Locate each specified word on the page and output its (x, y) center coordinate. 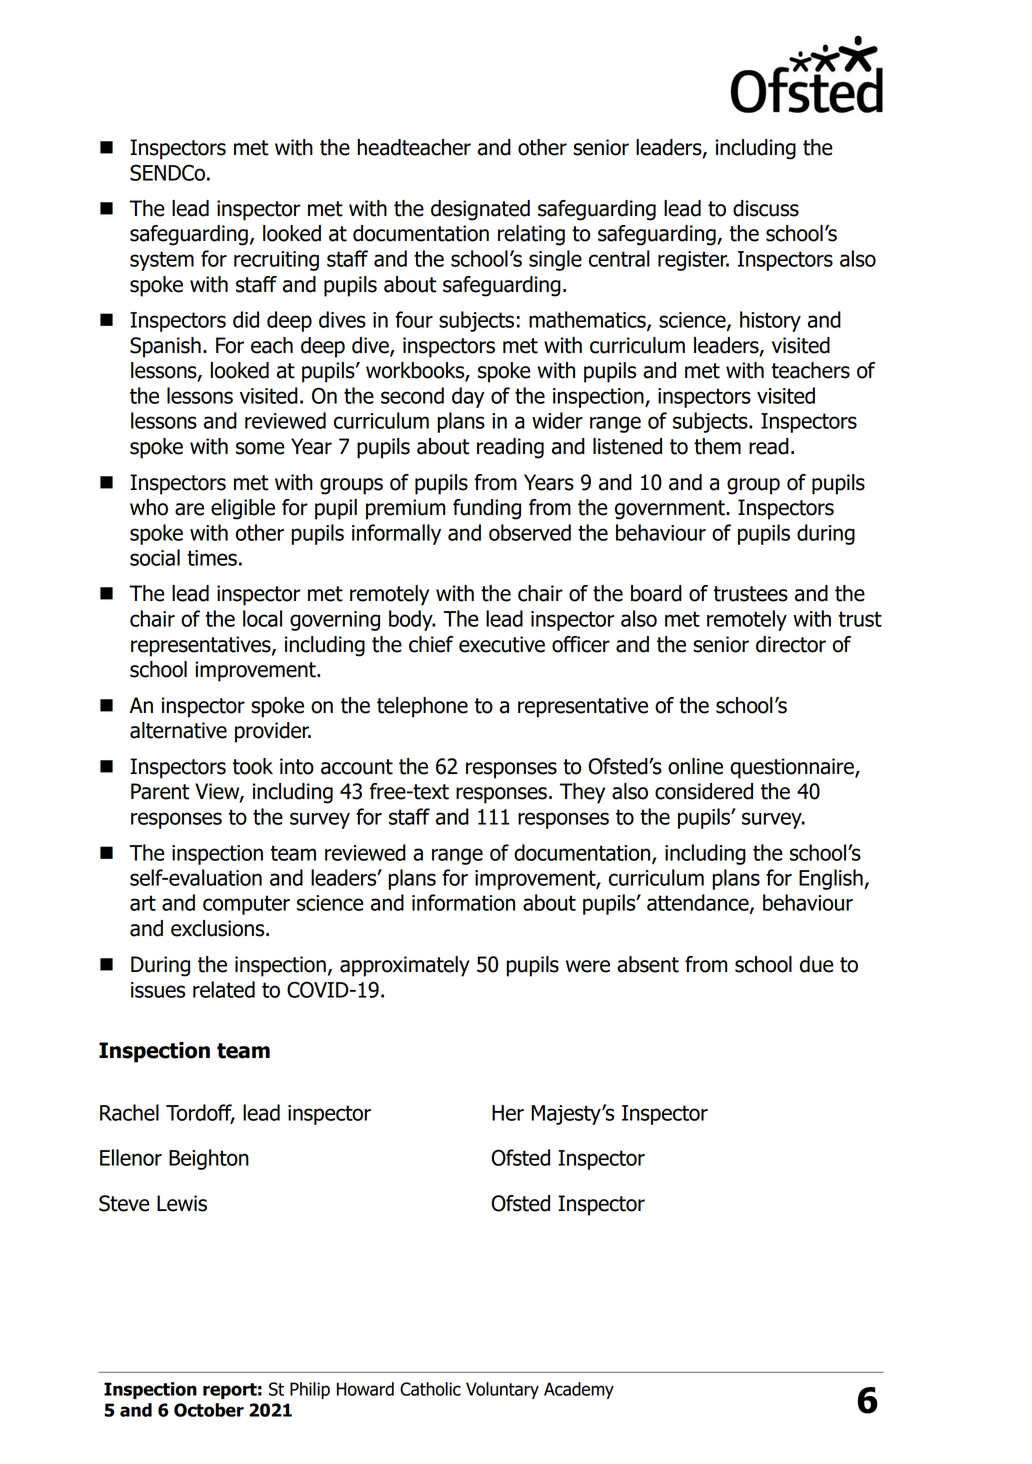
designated (480, 210)
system (162, 261)
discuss (766, 208)
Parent (160, 791)
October (209, 1410)
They (582, 793)
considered (704, 791)
